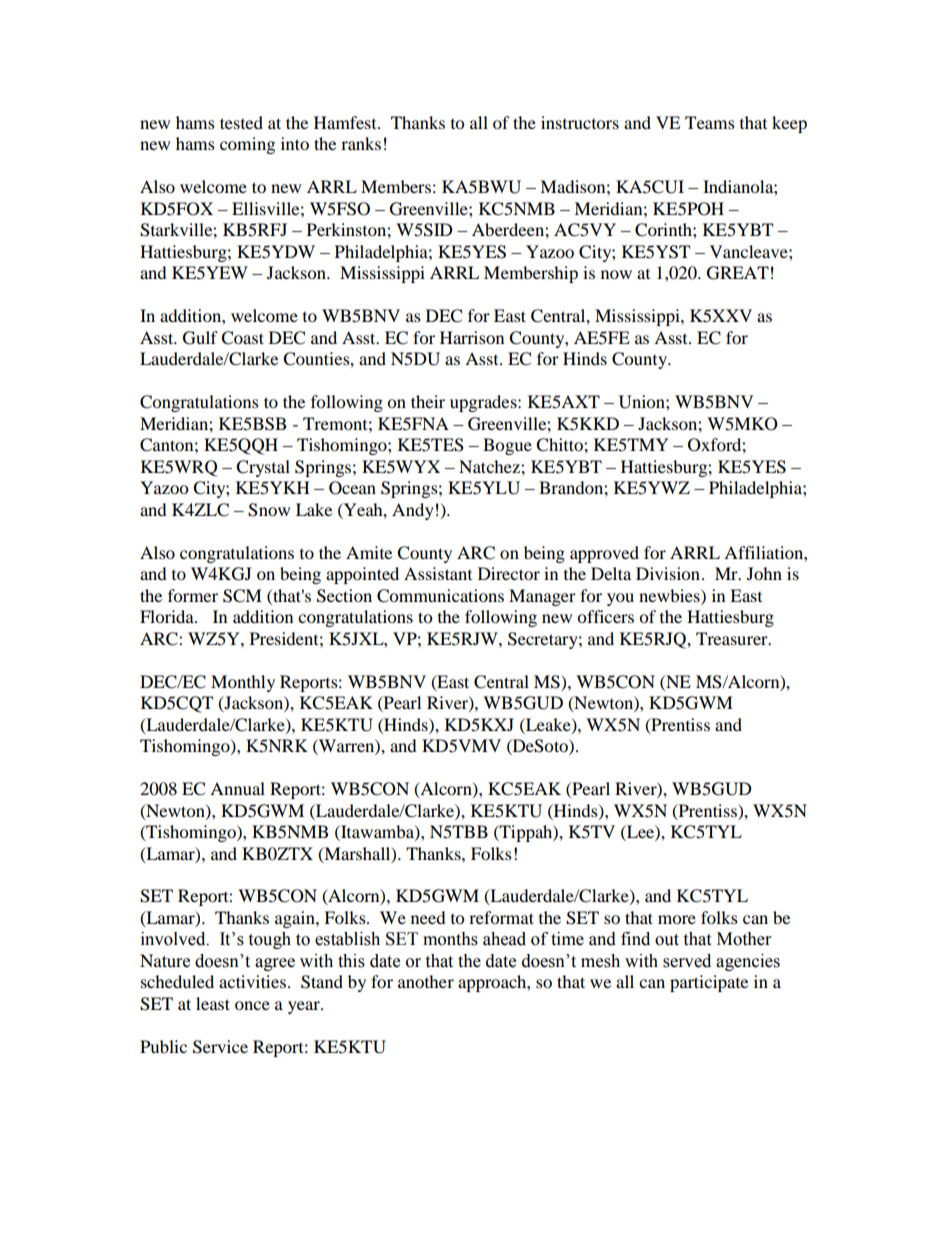 The width and height of the screenshot is (952, 1233). What do you see at coordinates (247, 145) in the screenshot?
I see `coming` at bounding box center [247, 145].
